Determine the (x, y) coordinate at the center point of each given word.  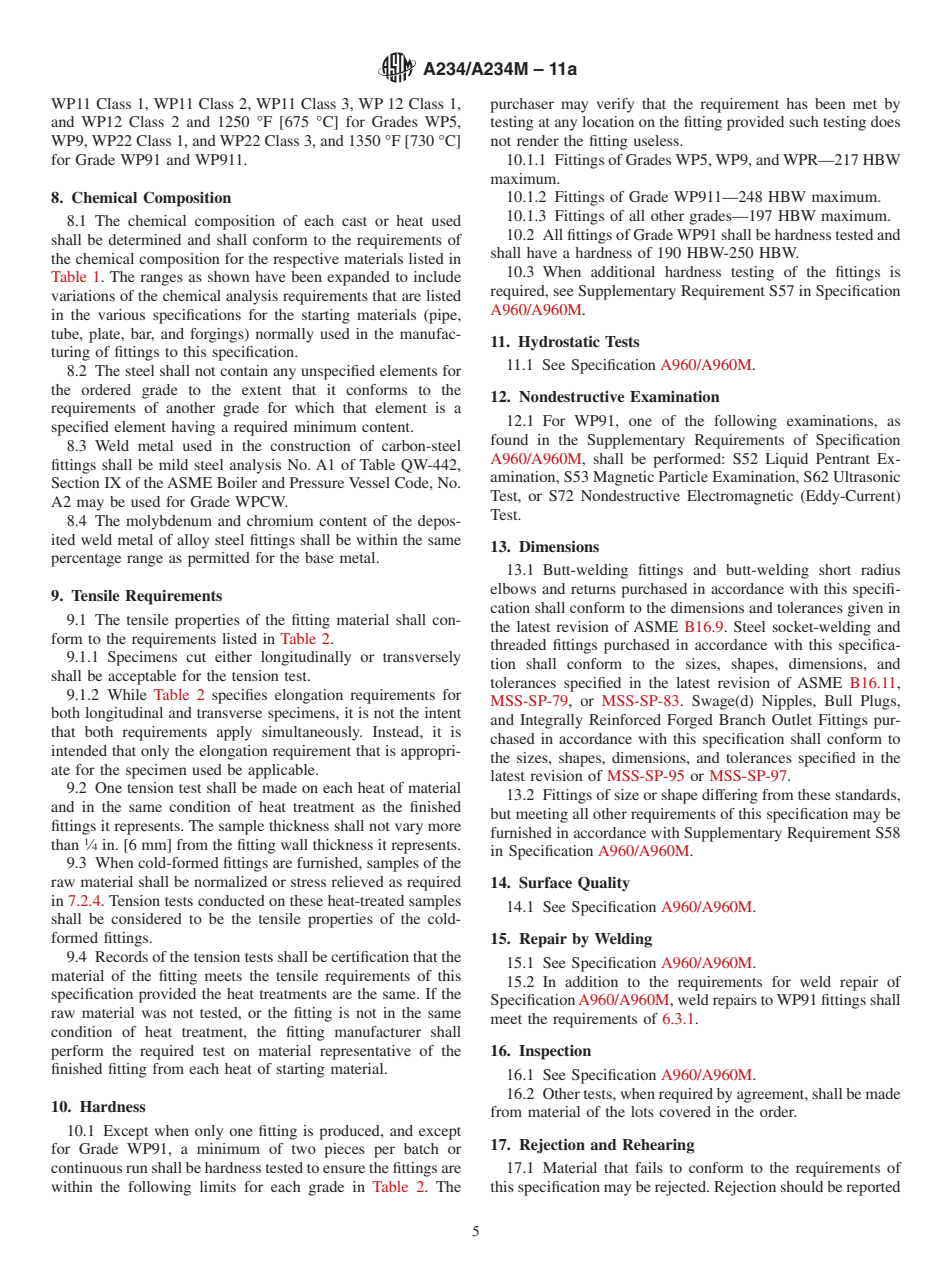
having (193, 428)
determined (144, 239)
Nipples (788, 702)
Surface (545, 882)
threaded (518, 644)
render (538, 140)
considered (146, 918)
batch (421, 1148)
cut (196, 657)
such (804, 121)
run (137, 1169)
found (509, 439)
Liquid (787, 460)
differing (730, 796)
